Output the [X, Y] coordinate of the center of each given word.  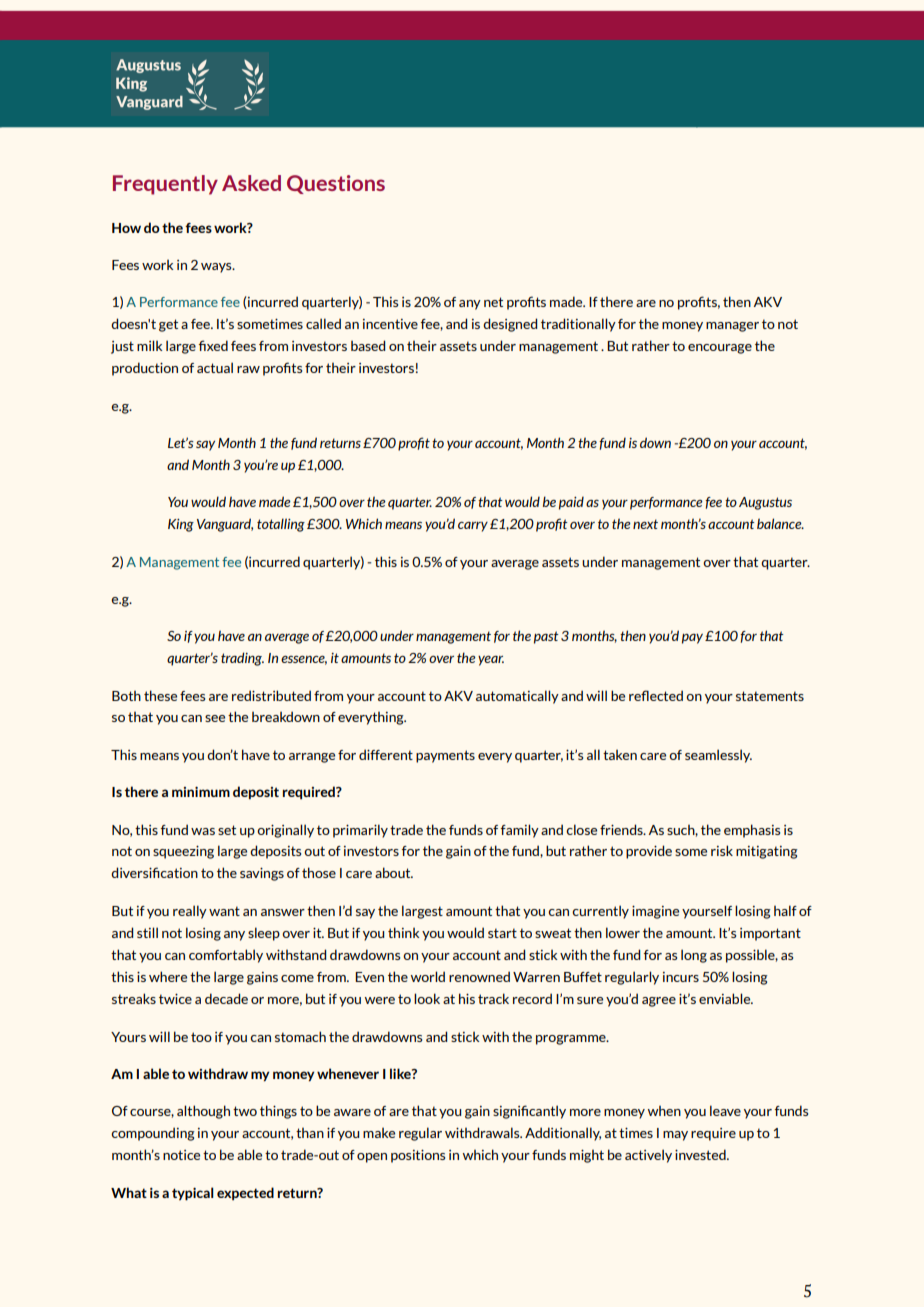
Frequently [165, 185]
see [215, 718]
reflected [656, 695]
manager [732, 327]
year [491, 661]
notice [181, 1155]
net [493, 302]
